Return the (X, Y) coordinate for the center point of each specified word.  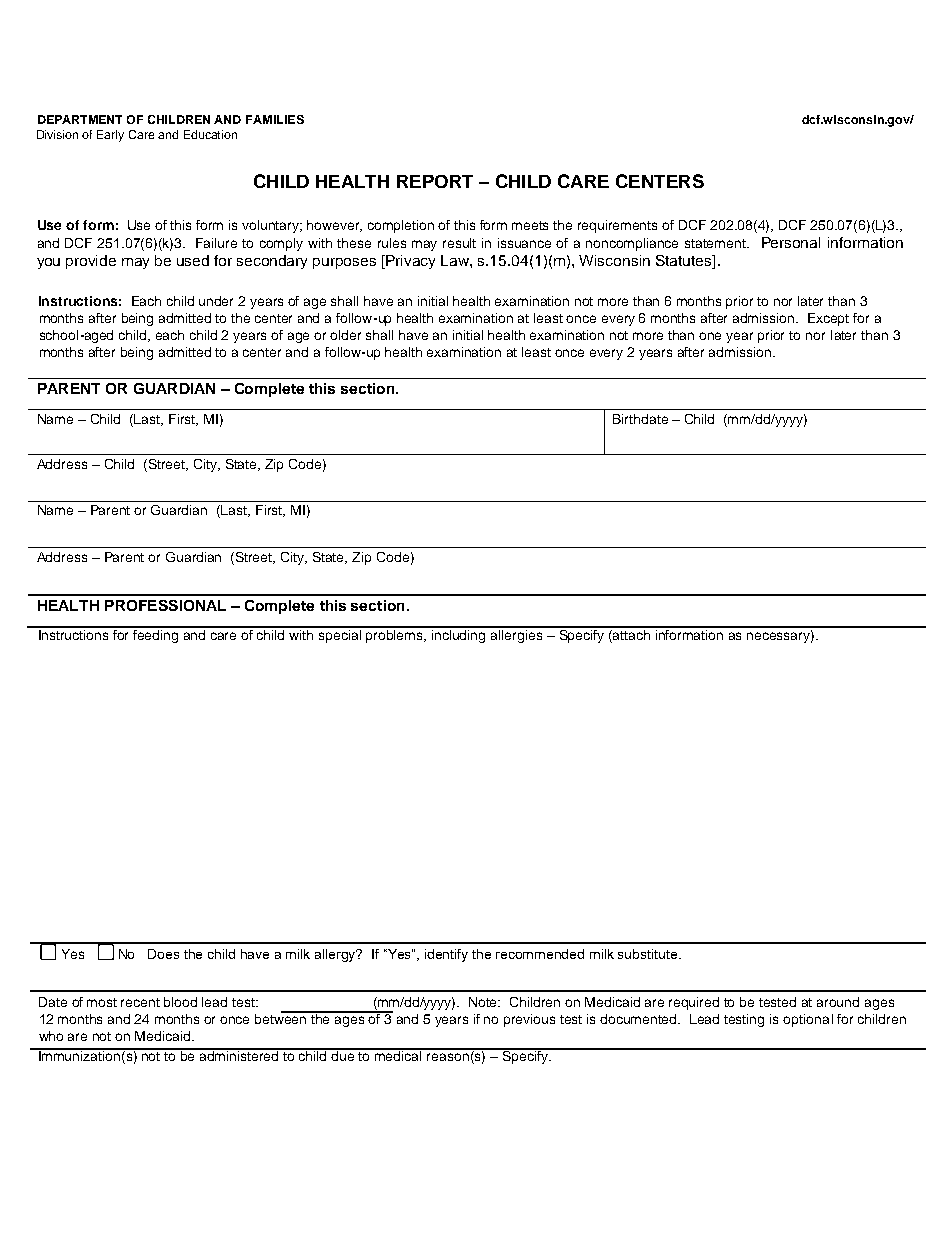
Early (110, 136)
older (345, 335)
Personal (791, 242)
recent (140, 1002)
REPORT (435, 181)
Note (484, 1002)
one (710, 336)
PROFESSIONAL (165, 605)
